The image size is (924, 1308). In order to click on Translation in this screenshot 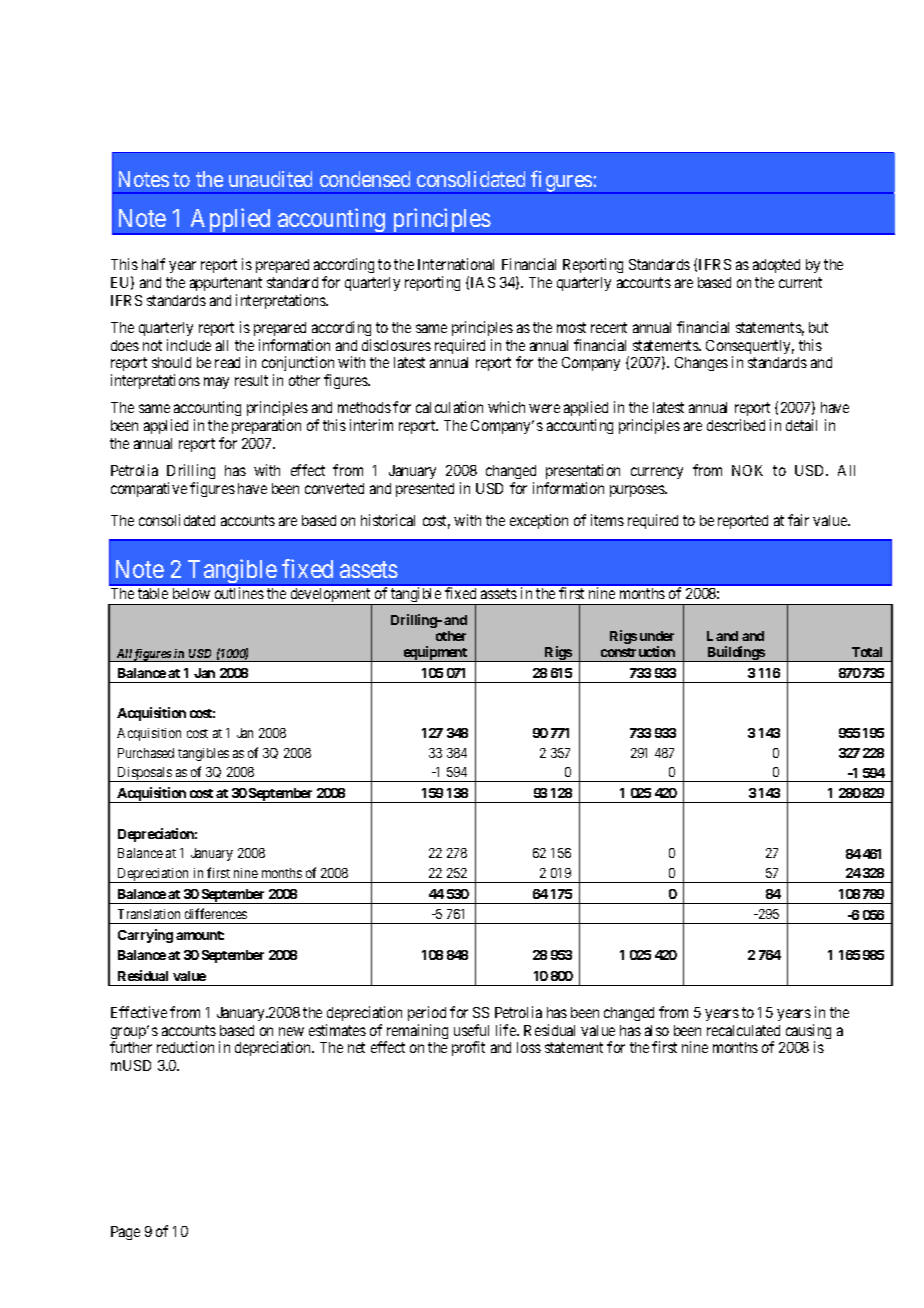, I will do `click(149, 914)`.
